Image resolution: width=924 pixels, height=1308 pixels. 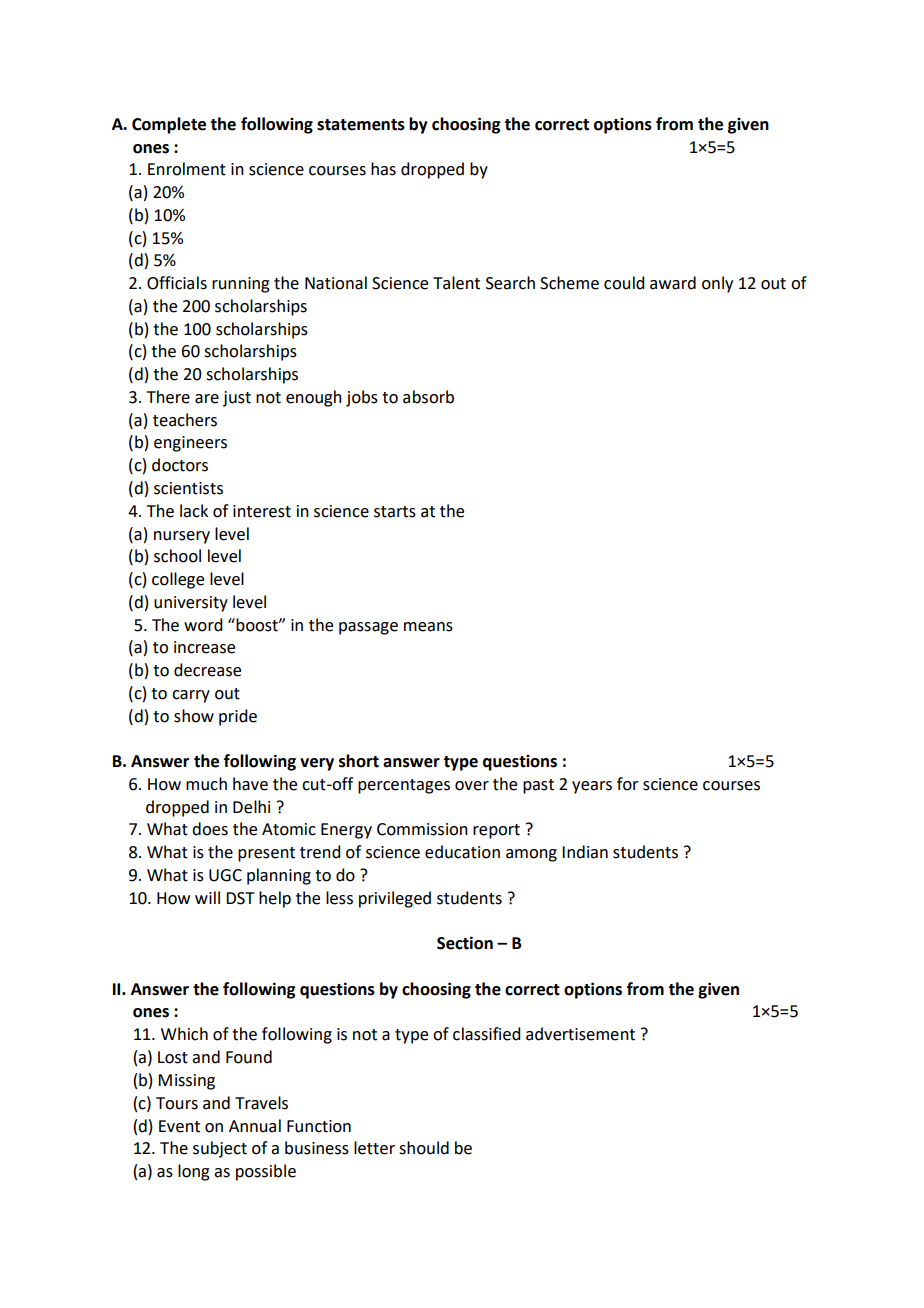 What do you see at coordinates (237, 399) in the page?
I see `just` at bounding box center [237, 399].
